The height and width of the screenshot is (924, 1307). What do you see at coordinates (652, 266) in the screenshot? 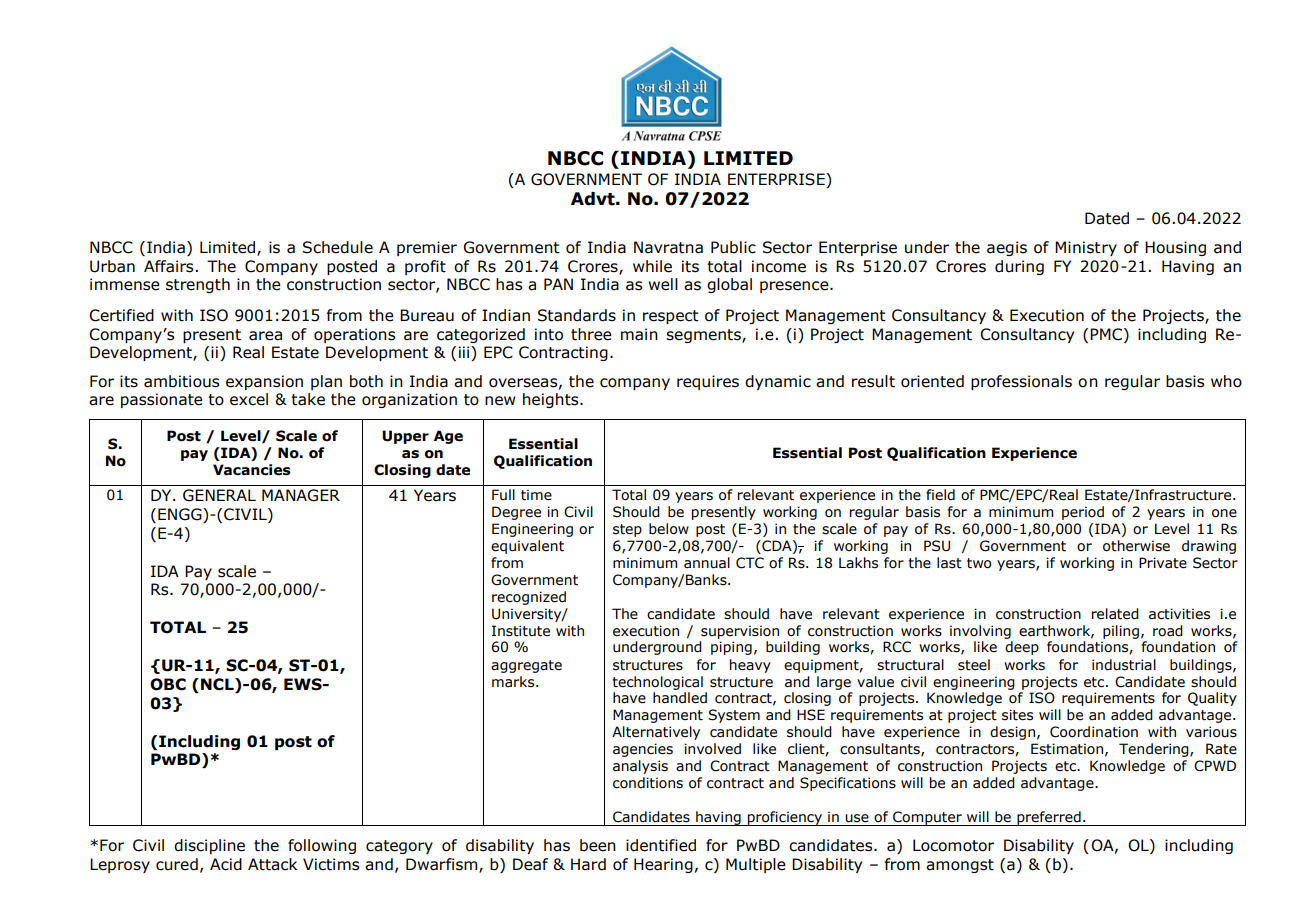
I see `while` at bounding box center [652, 266].
